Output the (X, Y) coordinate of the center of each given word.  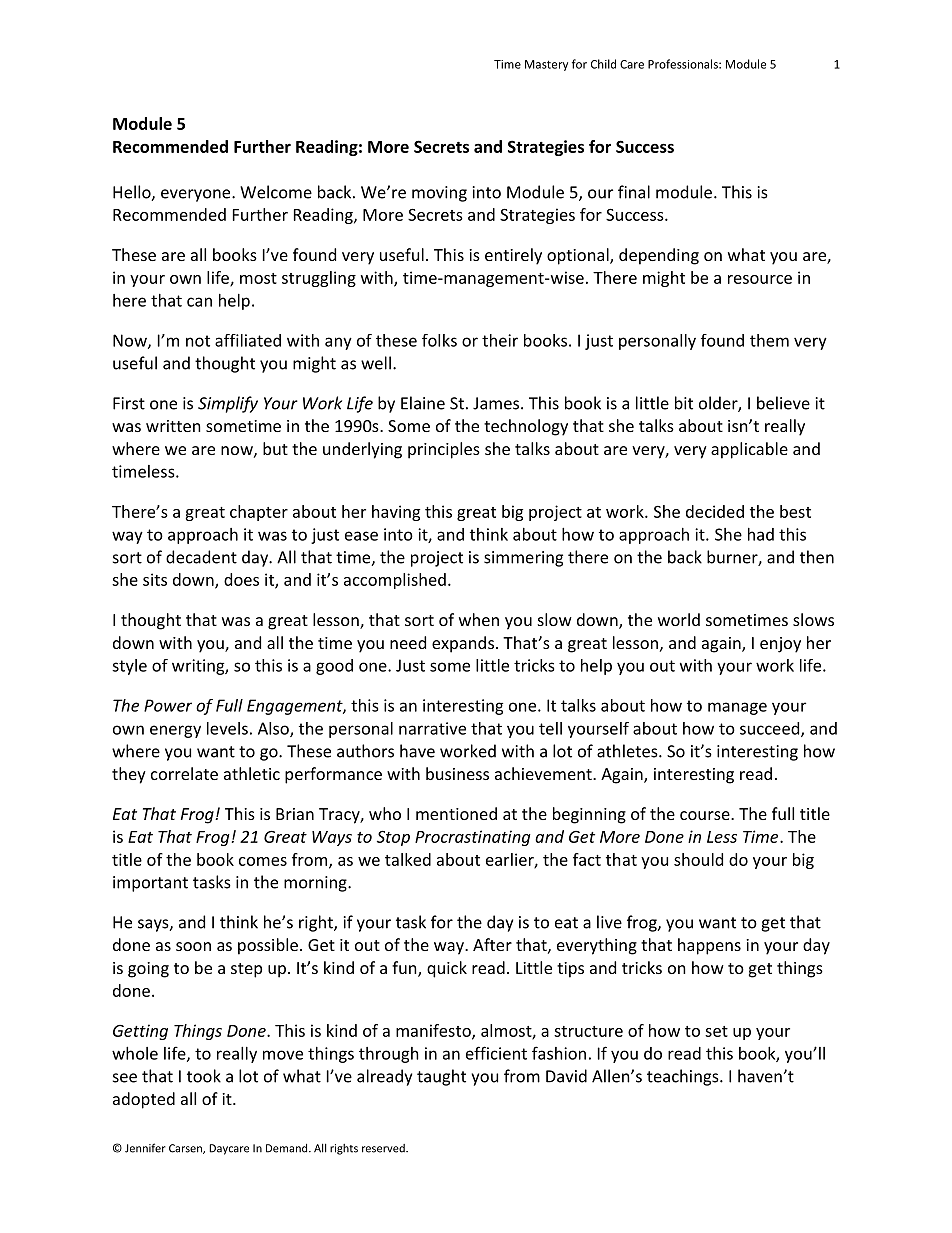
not (198, 341)
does (241, 579)
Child (603, 64)
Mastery (546, 65)
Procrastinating (473, 838)
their (500, 340)
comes (263, 861)
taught (441, 1077)
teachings (684, 1077)
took (204, 1076)
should (698, 859)
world (679, 619)
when (479, 619)
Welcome (276, 192)
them (769, 340)
